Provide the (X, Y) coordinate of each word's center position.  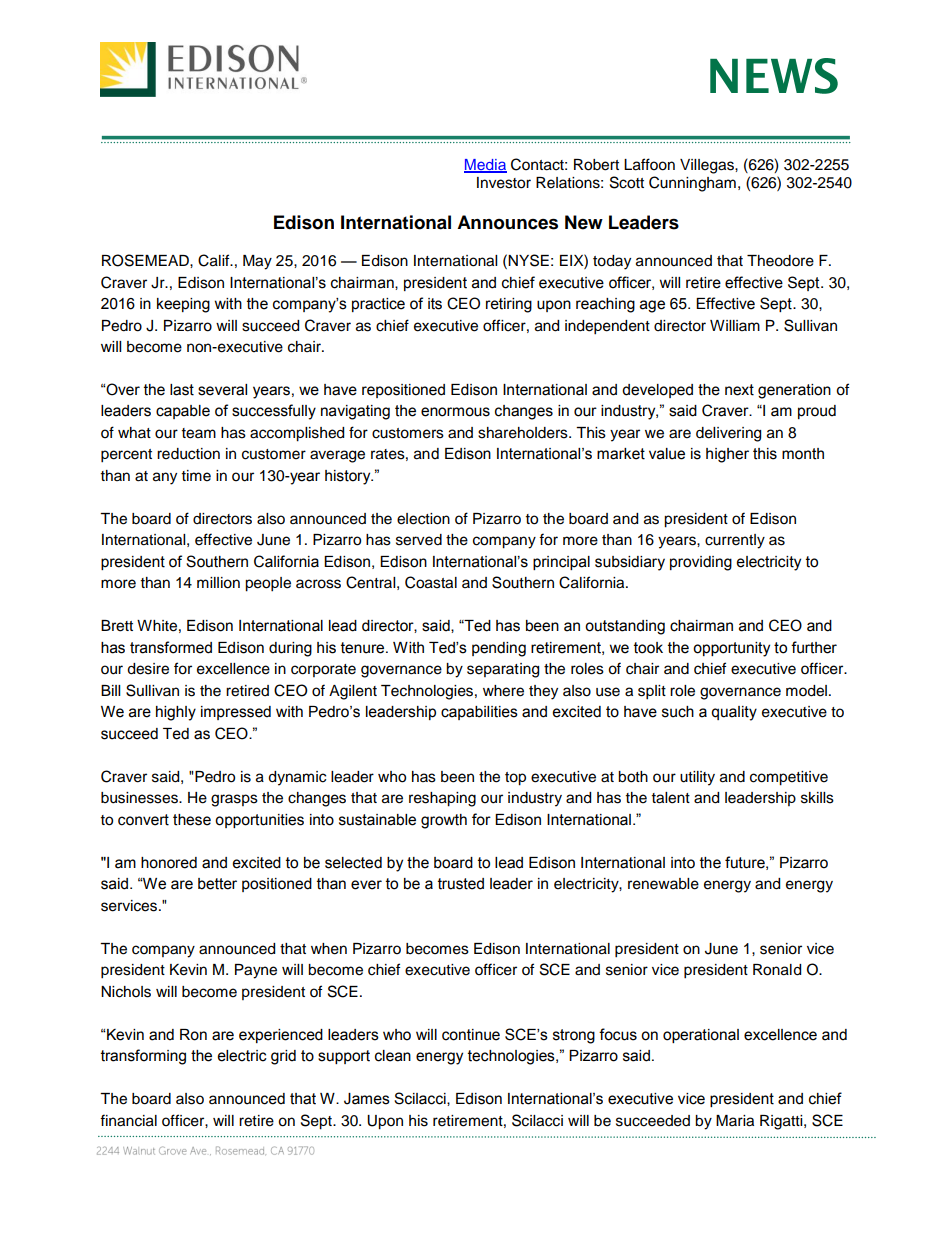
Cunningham (692, 184)
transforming (143, 1057)
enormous (455, 412)
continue (471, 1035)
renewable (663, 884)
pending (499, 649)
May (257, 262)
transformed (171, 647)
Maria (735, 1121)
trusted (461, 884)
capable (183, 412)
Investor (504, 183)
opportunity (731, 649)
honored (169, 863)
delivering (728, 434)
